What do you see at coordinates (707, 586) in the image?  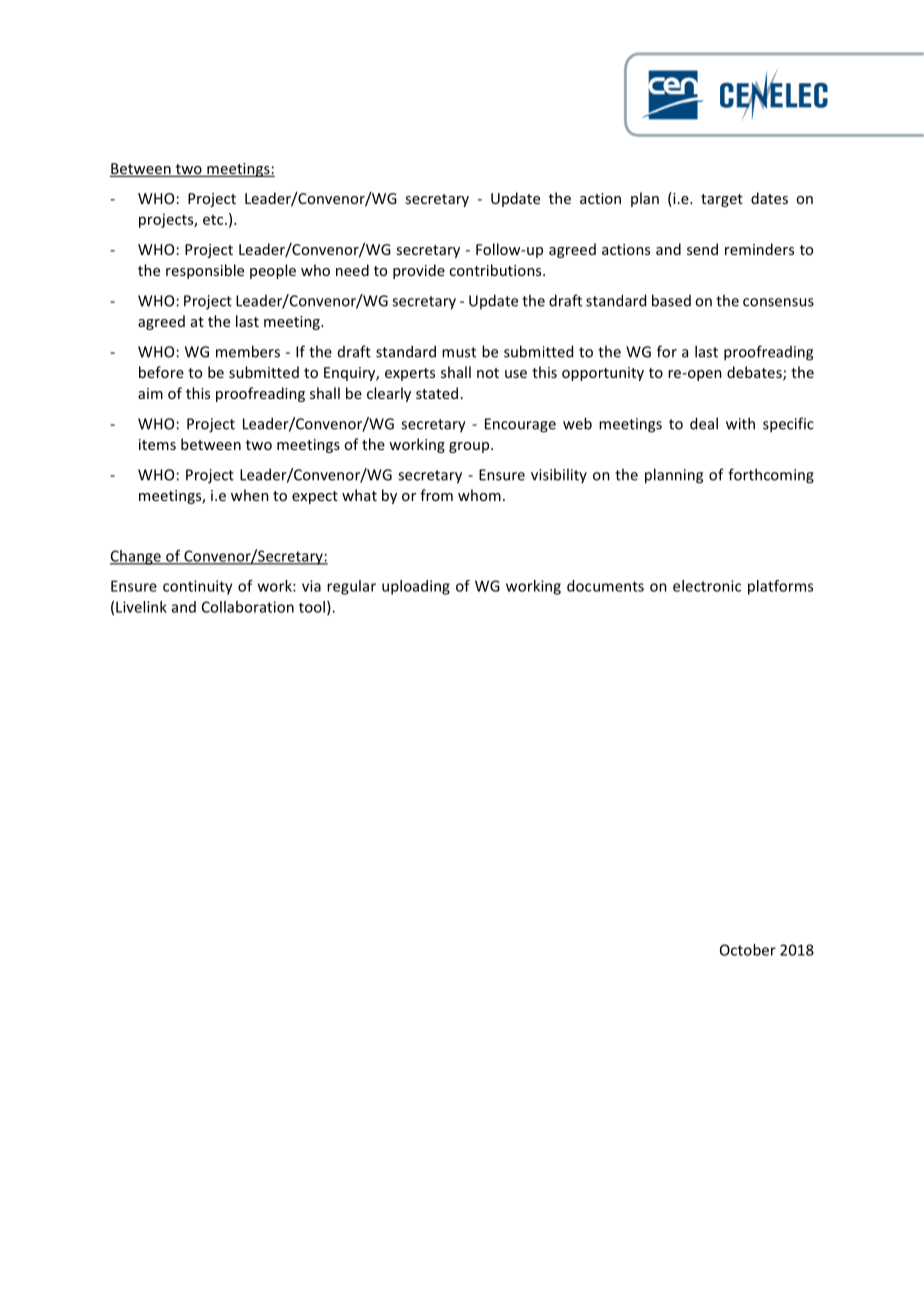 I see `electronic` at bounding box center [707, 586].
